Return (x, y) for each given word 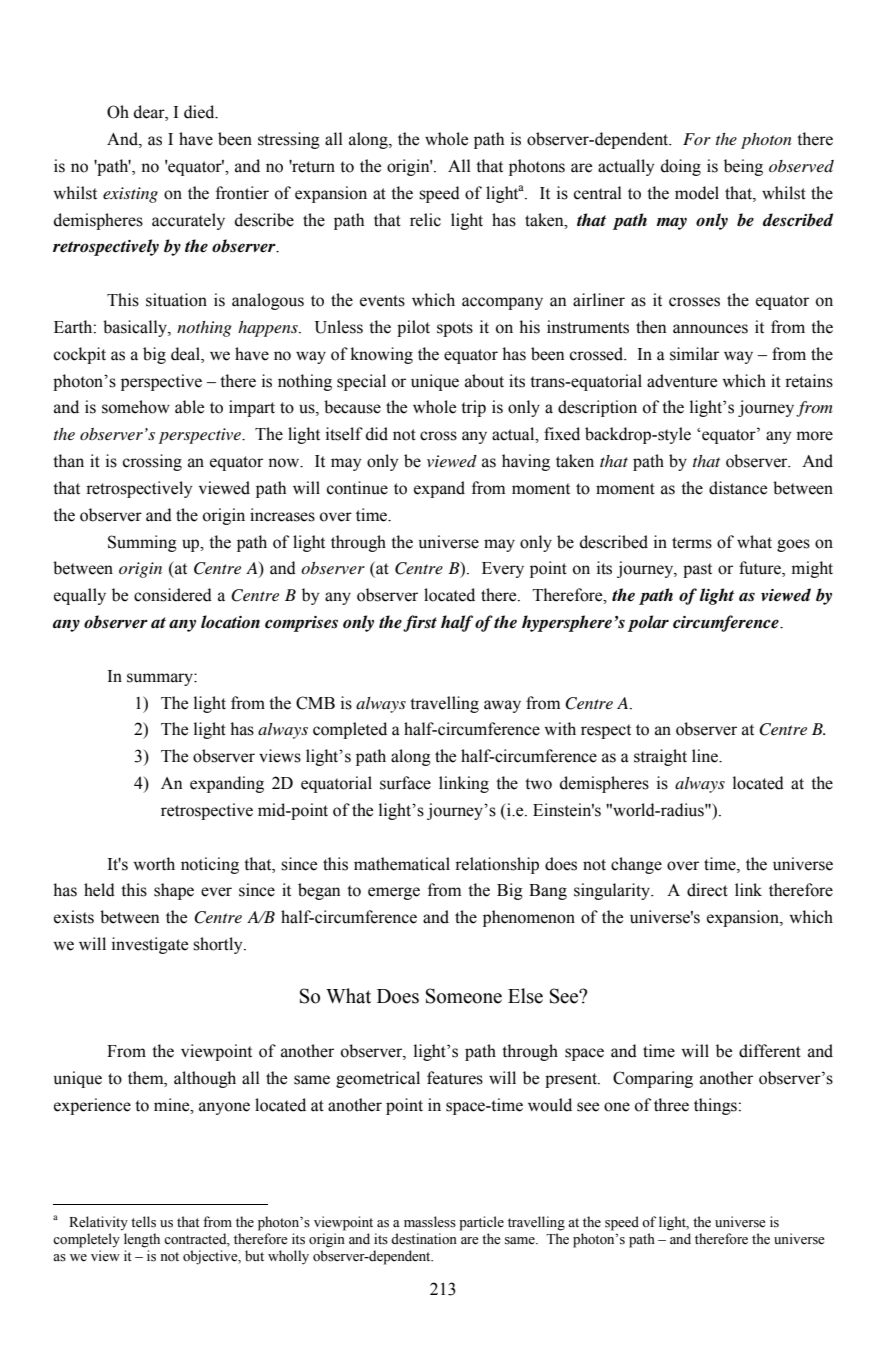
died (200, 112)
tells (143, 1222)
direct (707, 890)
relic (425, 220)
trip (473, 408)
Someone (464, 996)
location (230, 622)
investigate (150, 945)
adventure (682, 381)
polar (648, 623)
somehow (136, 407)
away (502, 706)
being (743, 167)
